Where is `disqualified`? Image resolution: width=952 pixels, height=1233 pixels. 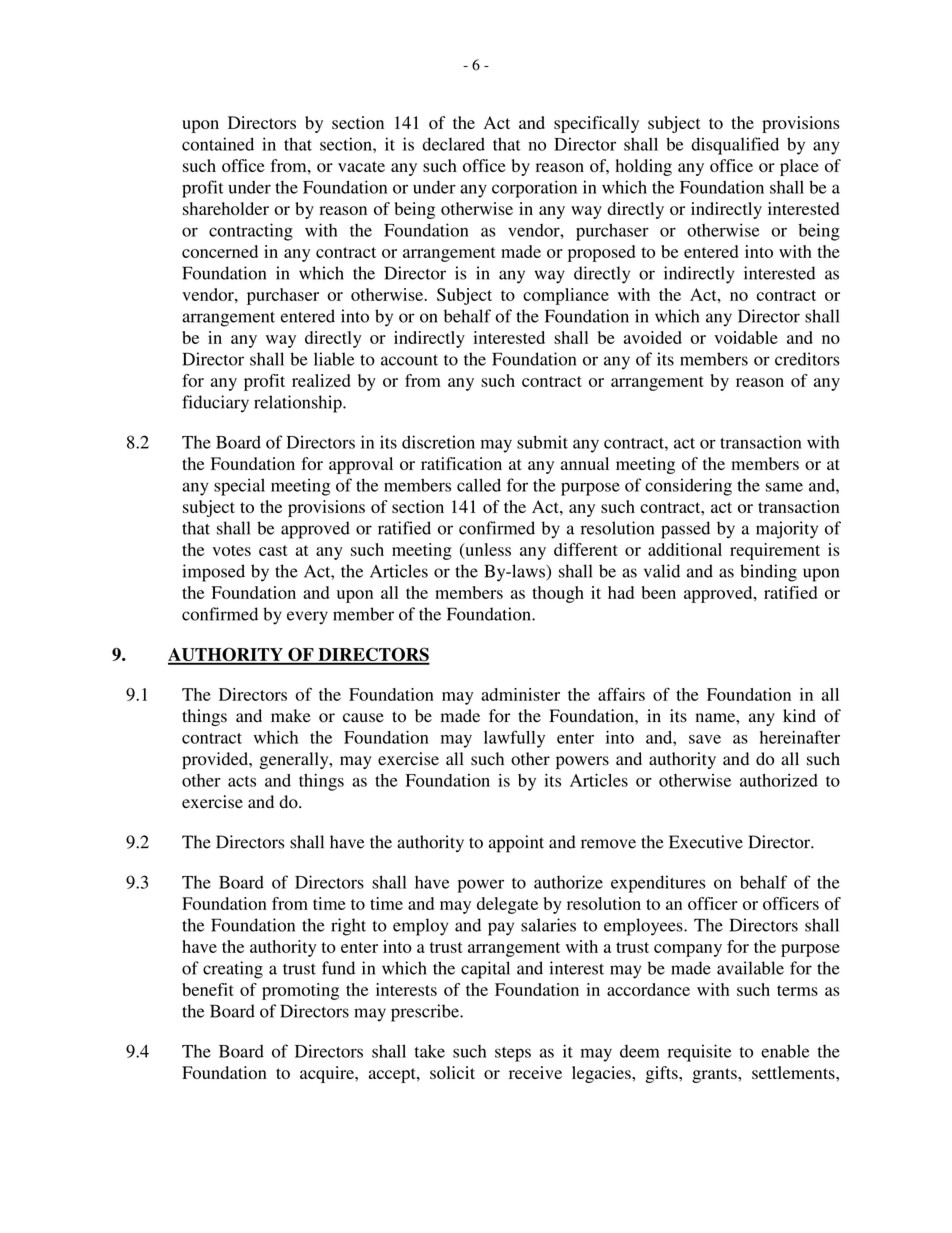 disqualified is located at coordinates (735, 146).
